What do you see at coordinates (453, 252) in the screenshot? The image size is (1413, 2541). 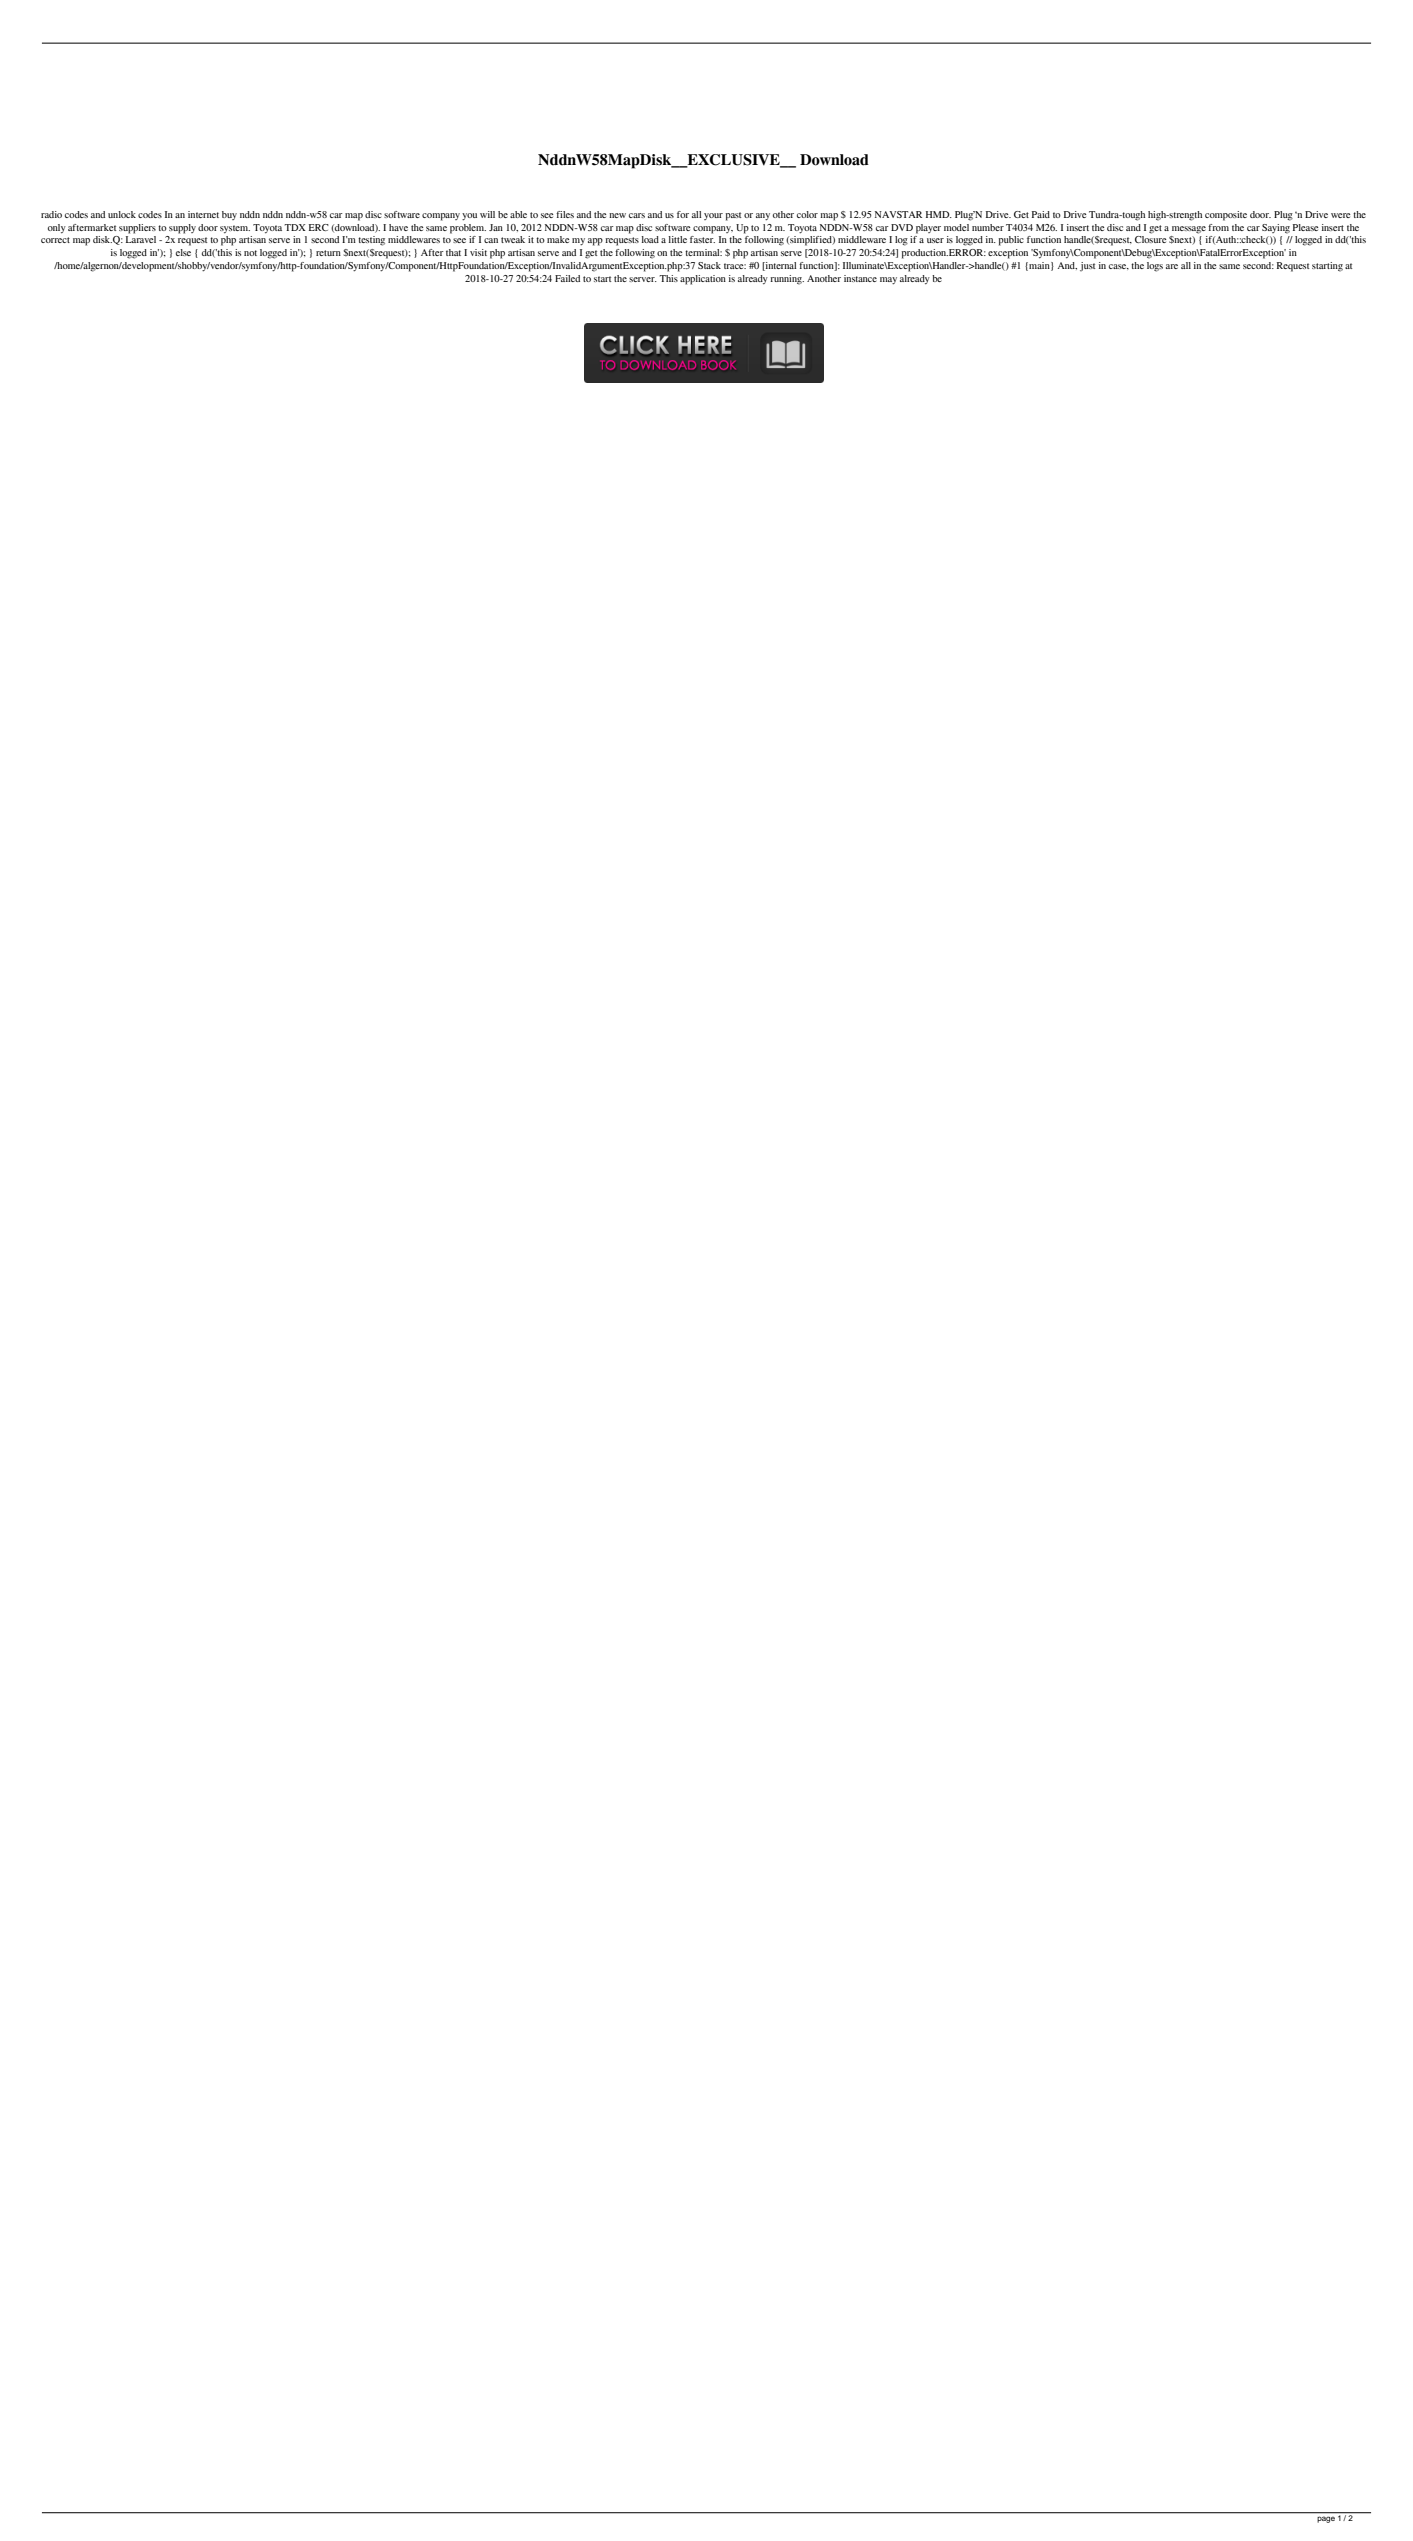 I see `that` at bounding box center [453, 252].
